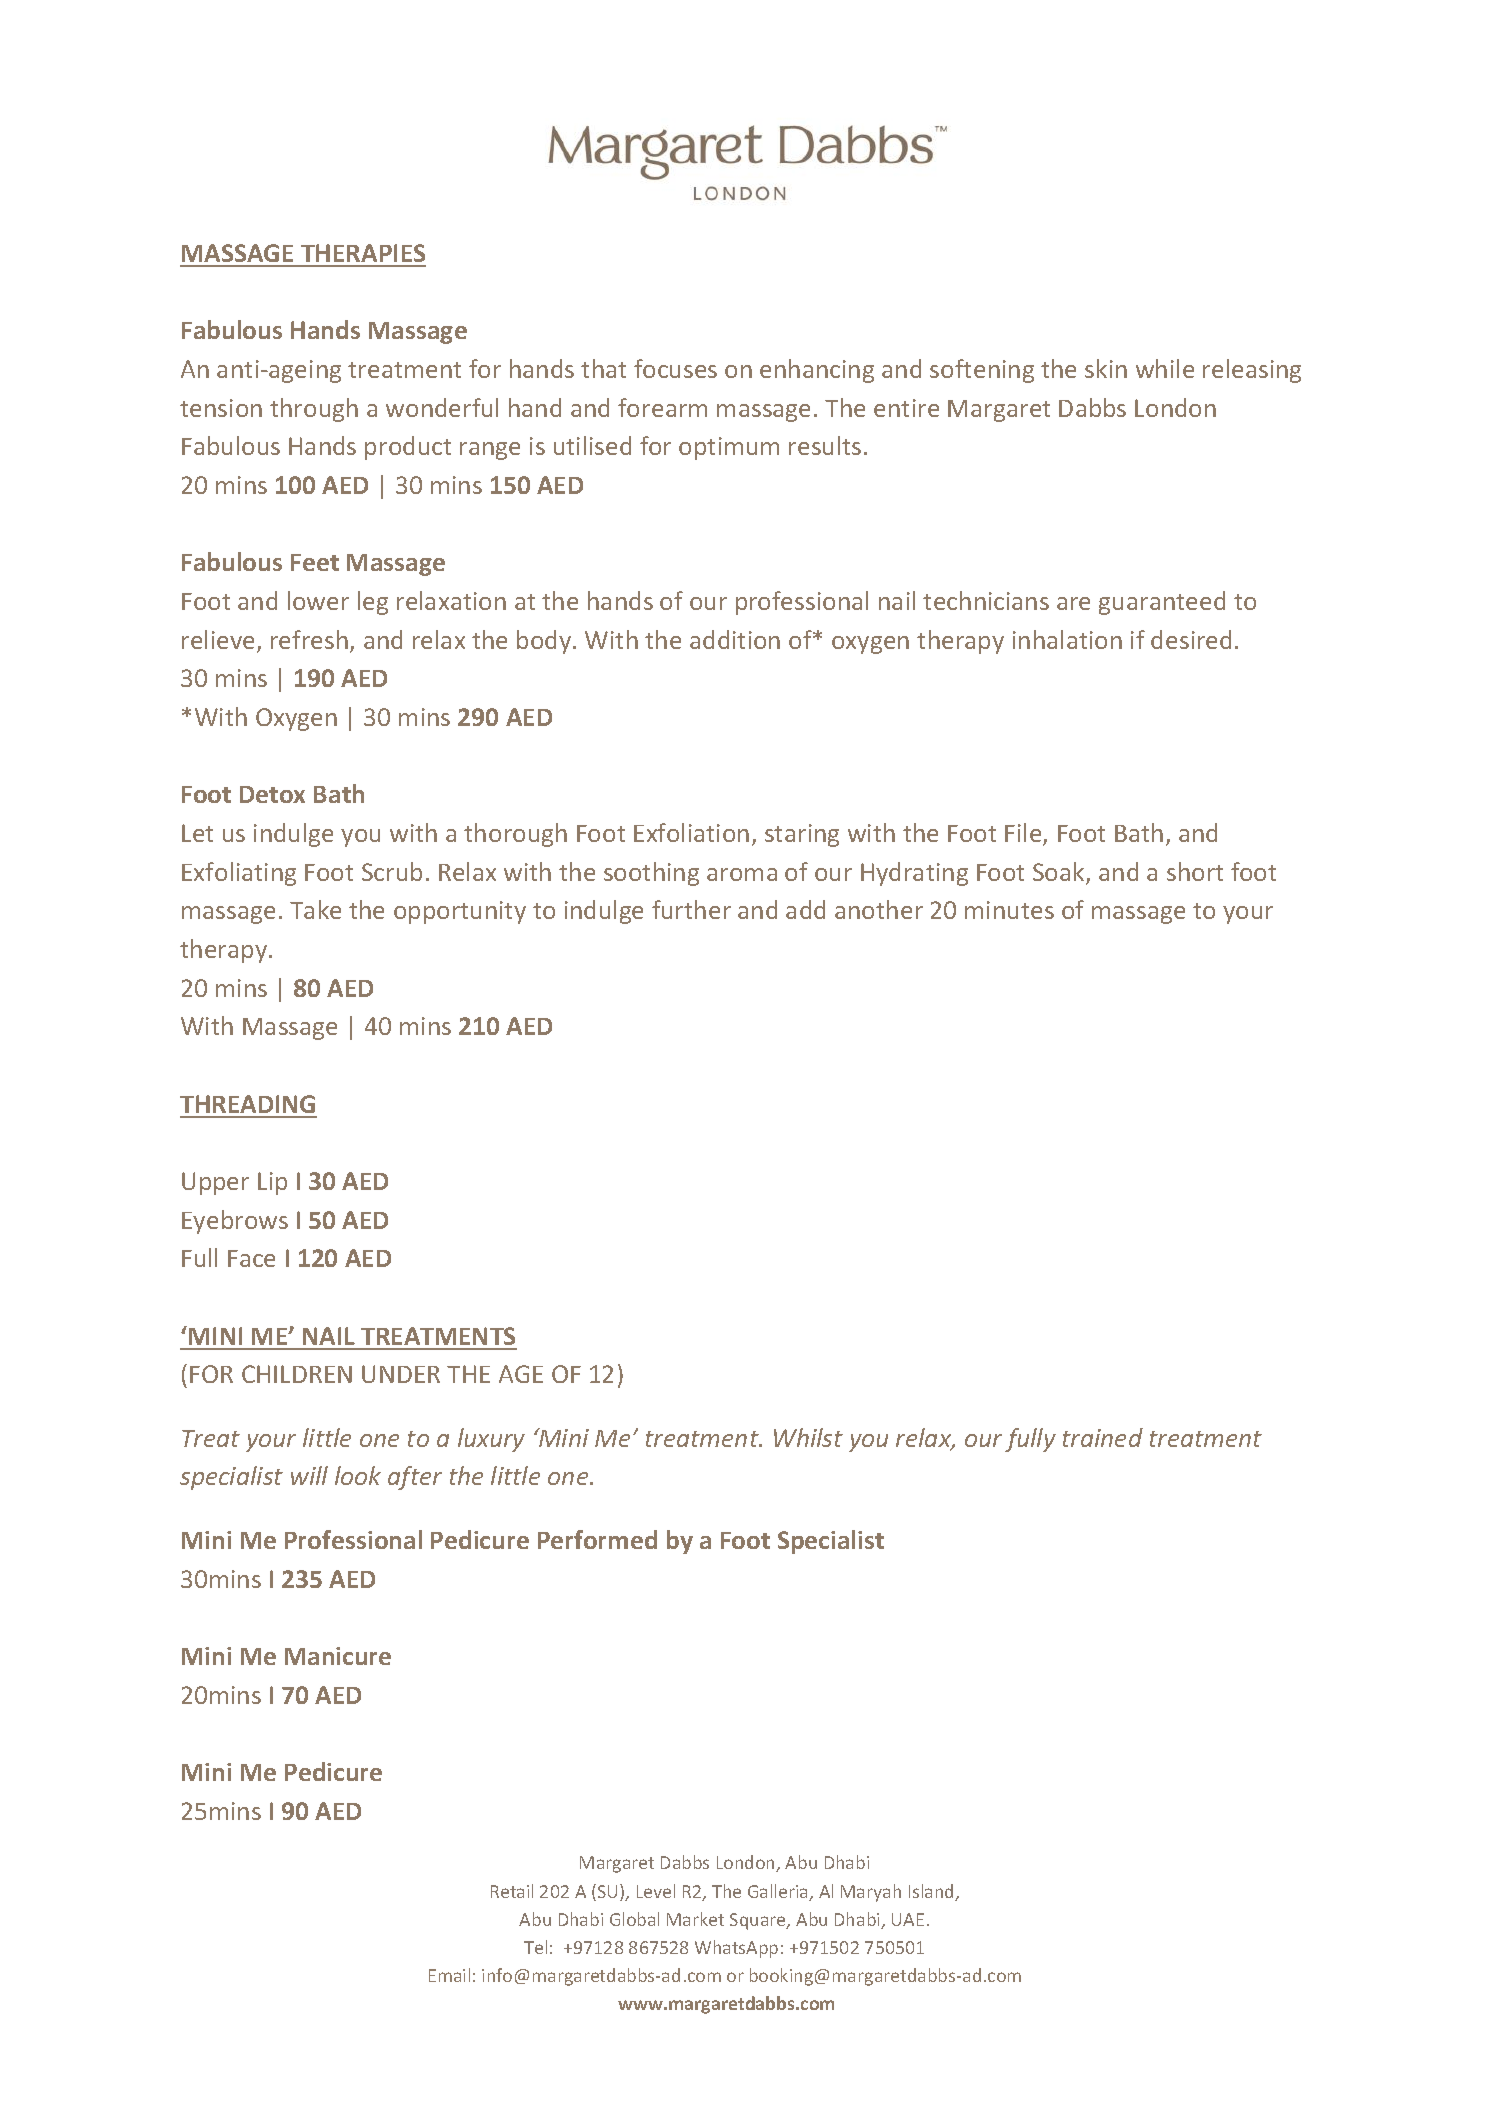  I want to click on Email, so click(449, 1975).
